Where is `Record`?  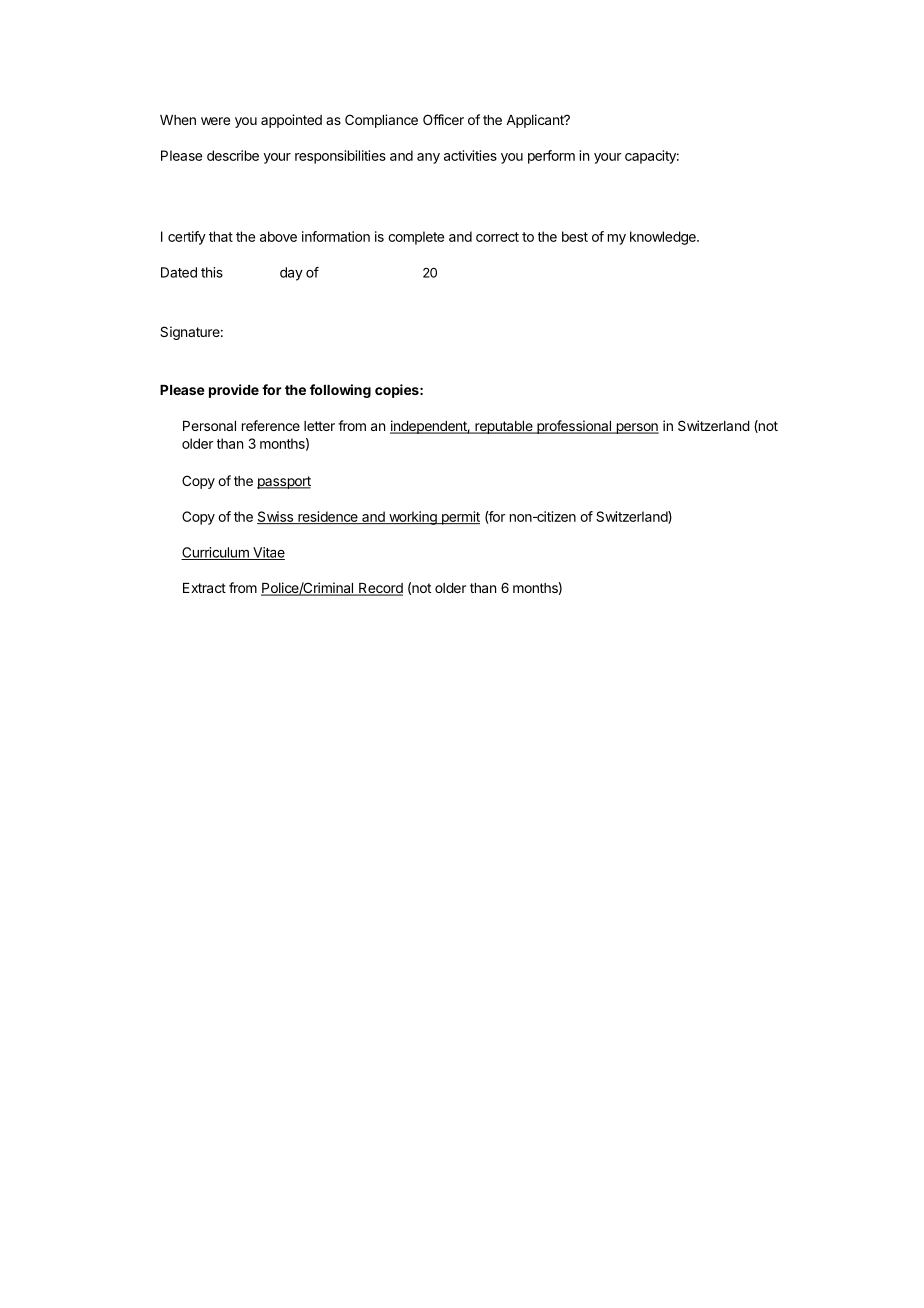 Record is located at coordinates (380, 589).
